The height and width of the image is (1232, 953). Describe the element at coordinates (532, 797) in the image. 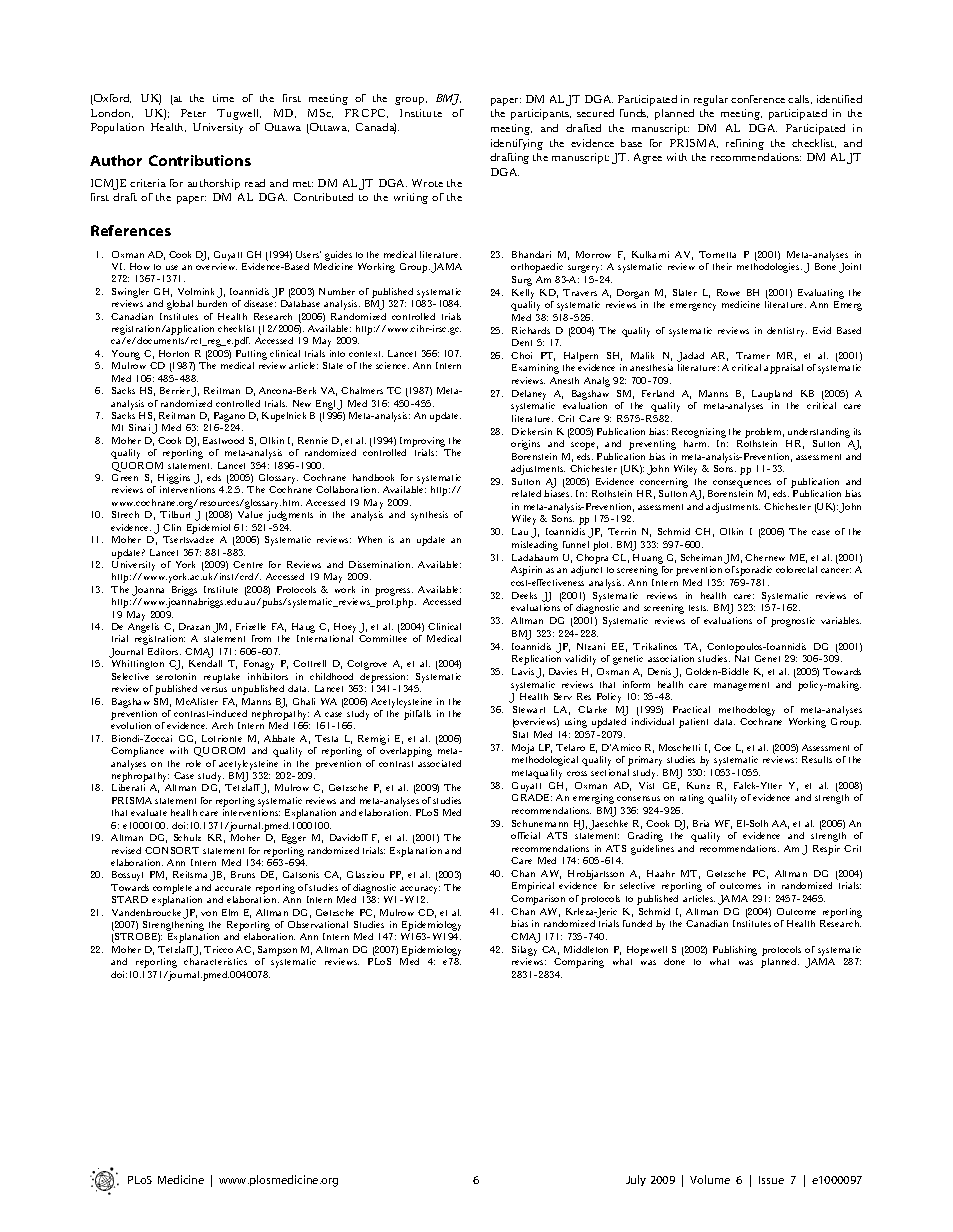

I see `GRADE` at that location.
